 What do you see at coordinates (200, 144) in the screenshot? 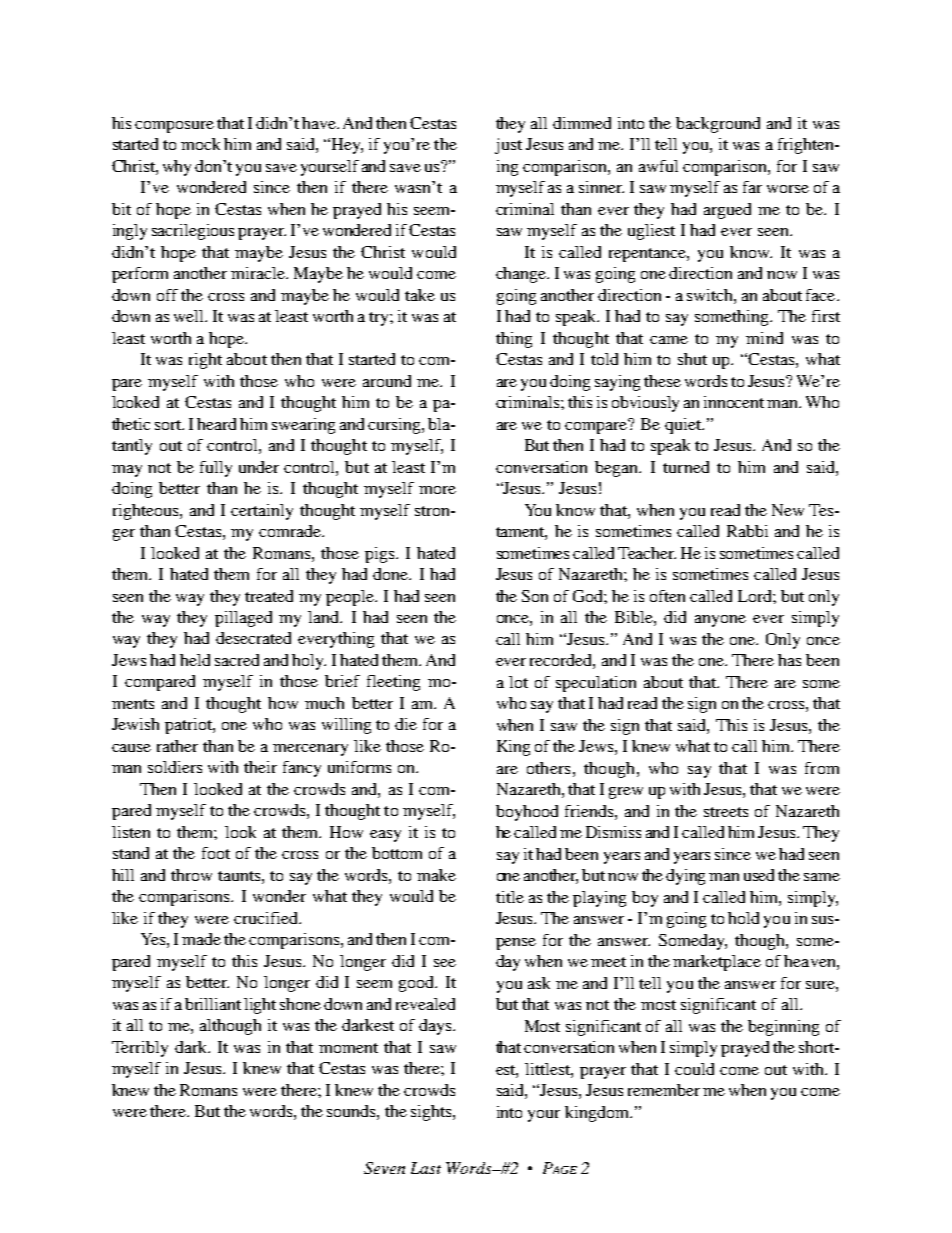
I see `mock` at bounding box center [200, 144].
